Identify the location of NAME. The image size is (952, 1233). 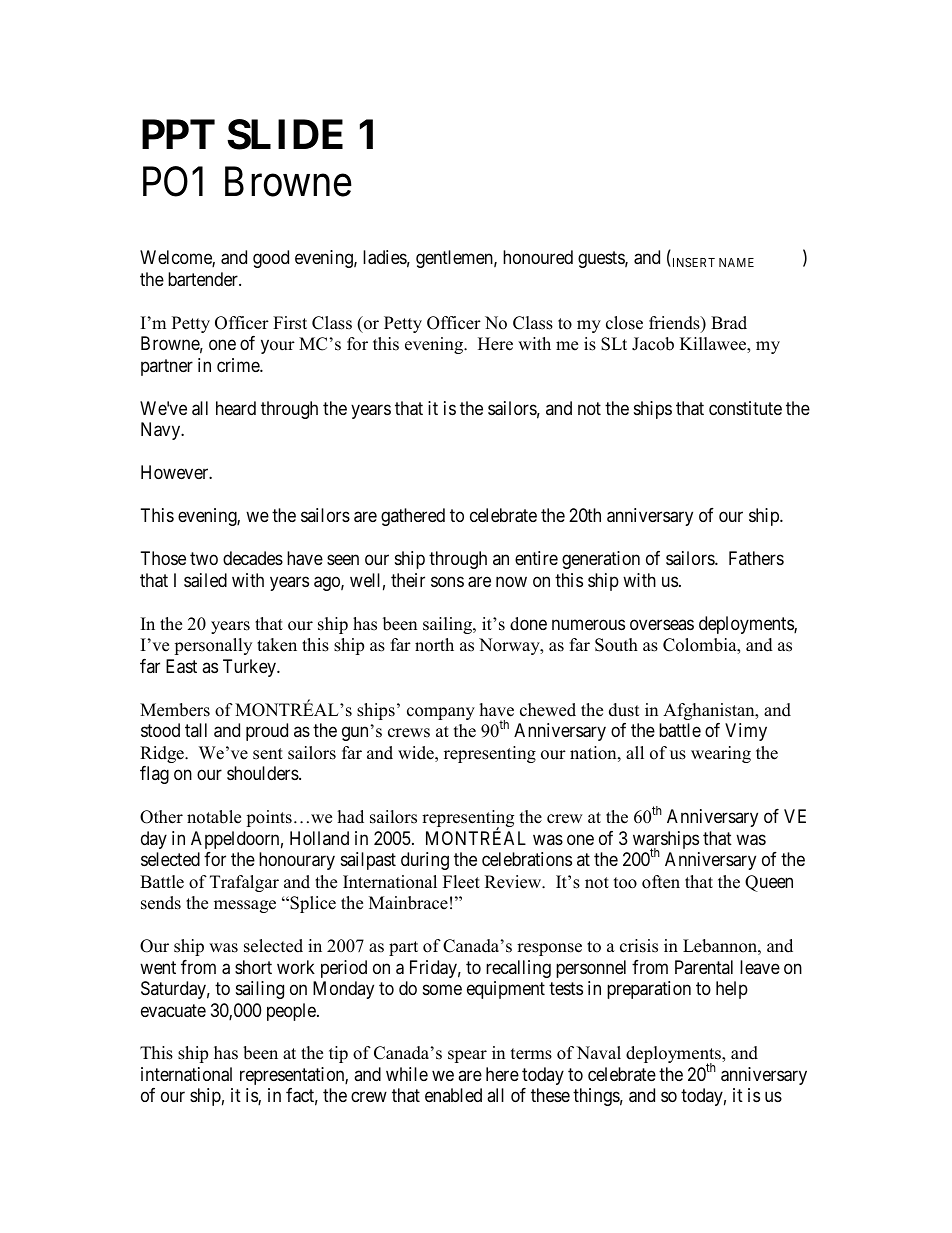
(736, 262).
